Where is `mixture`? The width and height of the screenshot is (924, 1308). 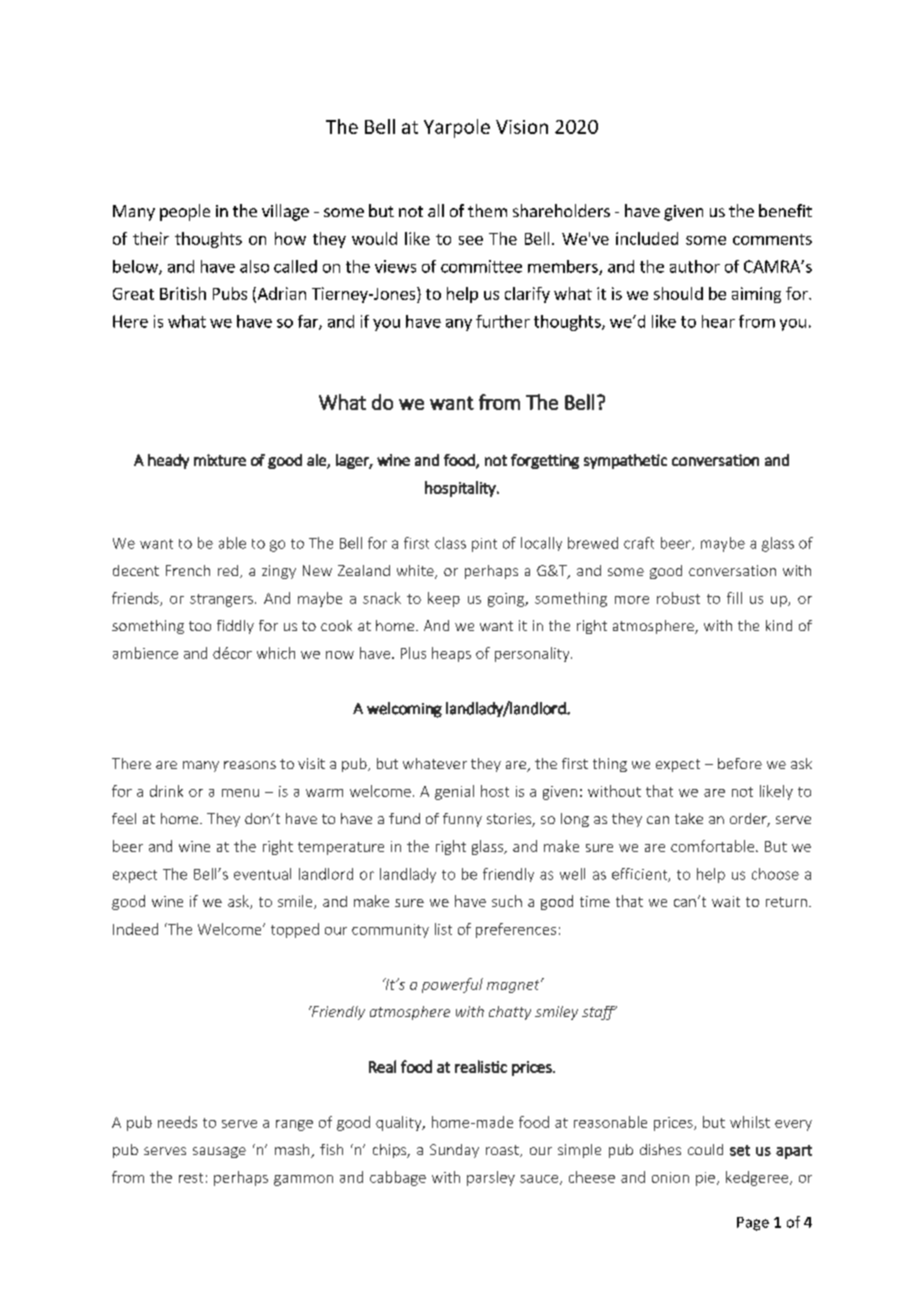 mixture is located at coordinates (220, 460).
